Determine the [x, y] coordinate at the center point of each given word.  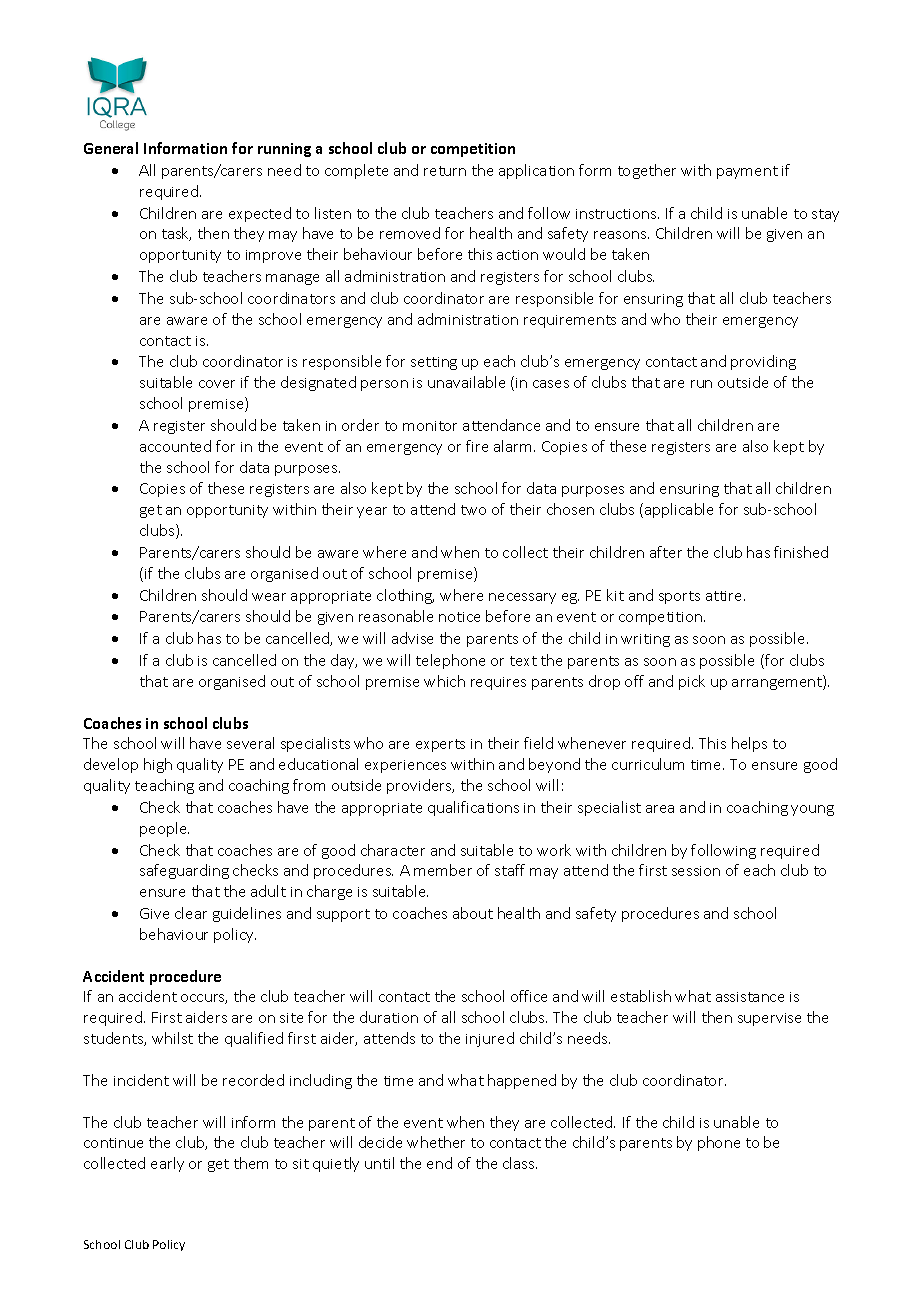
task [176, 234]
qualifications [473, 808]
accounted [175, 446]
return [445, 171]
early [167, 1164]
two [473, 510]
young [812, 810]
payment [747, 172]
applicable [679, 510]
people [164, 829]
